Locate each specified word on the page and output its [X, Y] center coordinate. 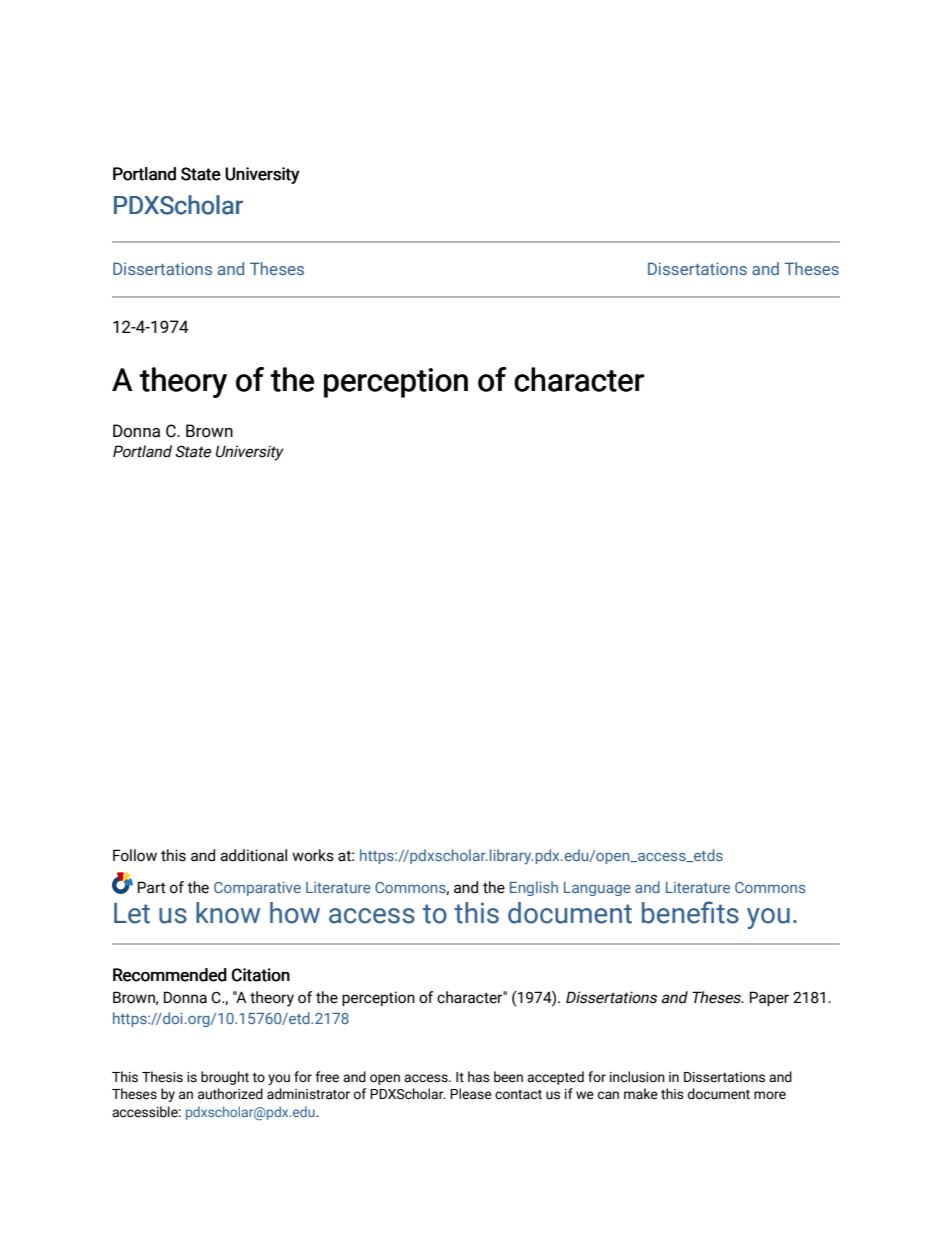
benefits [690, 912]
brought [225, 1078]
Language [597, 889]
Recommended [170, 975]
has [479, 1077]
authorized [230, 1094]
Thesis [162, 1077]
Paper [769, 998]
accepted [555, 1078]
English [534, 888]
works [313, 855]
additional [253, 855]
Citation [261, 975]
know [228, 913]
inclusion [637, 1077]
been [508, 1077]
